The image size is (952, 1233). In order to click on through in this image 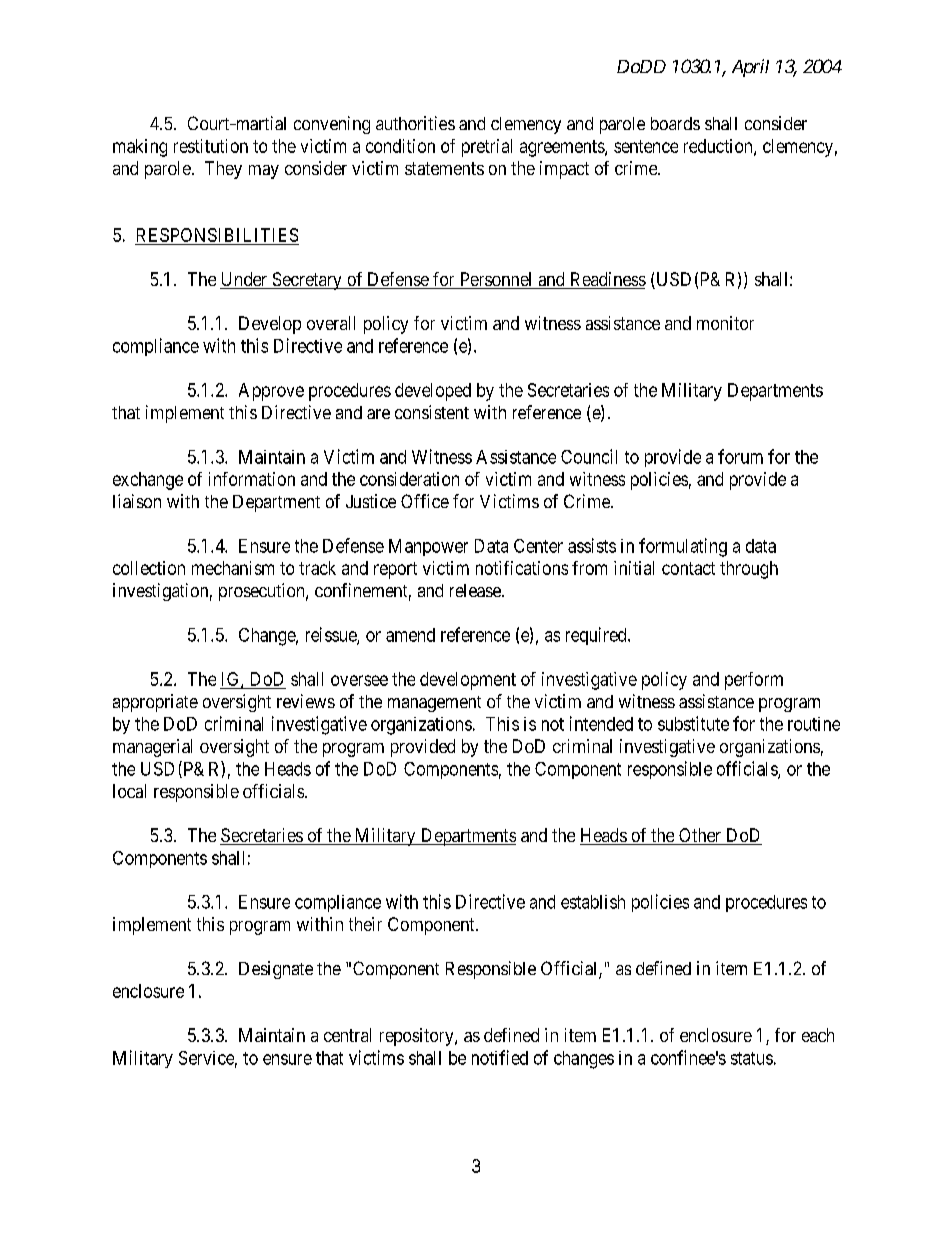, I will do `click(749, 570)`.
